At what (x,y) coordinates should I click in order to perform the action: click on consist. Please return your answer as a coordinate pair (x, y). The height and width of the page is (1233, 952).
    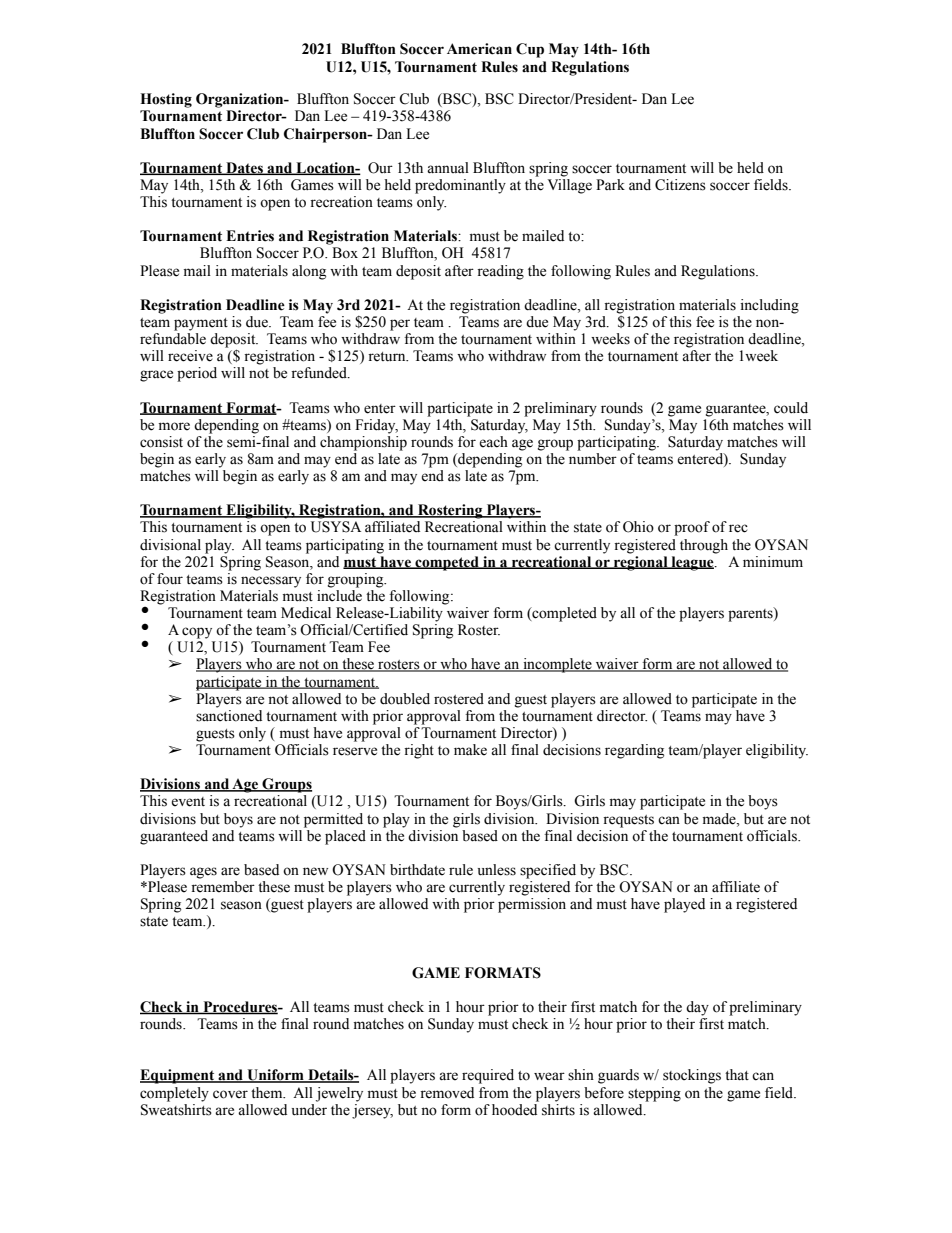
    Looking at the image, I should click on (161, 442).
